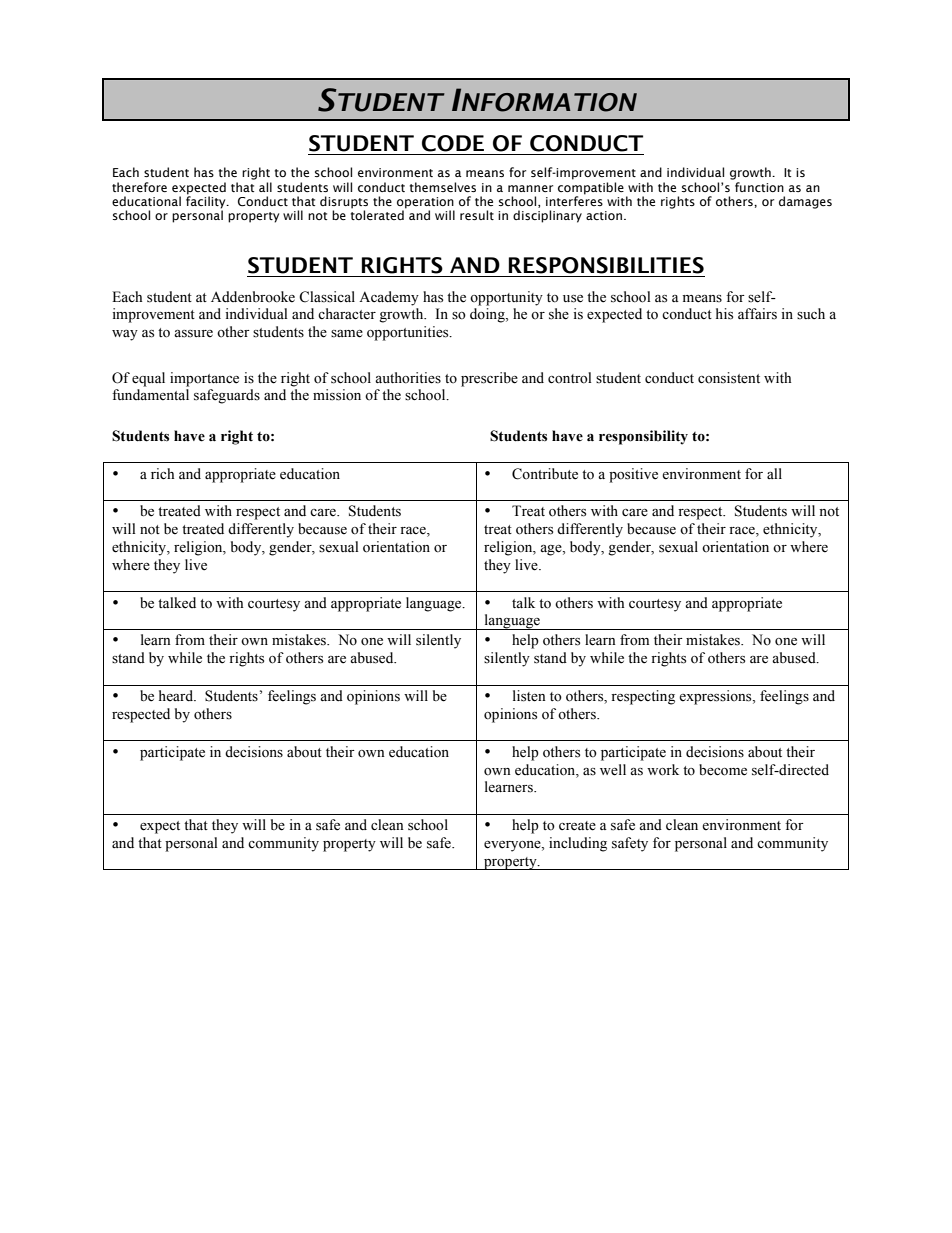 The height and width of the screenshot is (1233, 952). What do you see at coordinates (489, 379) in the screenshot?
I see `prescribe` at bounding box center [489, 379].
